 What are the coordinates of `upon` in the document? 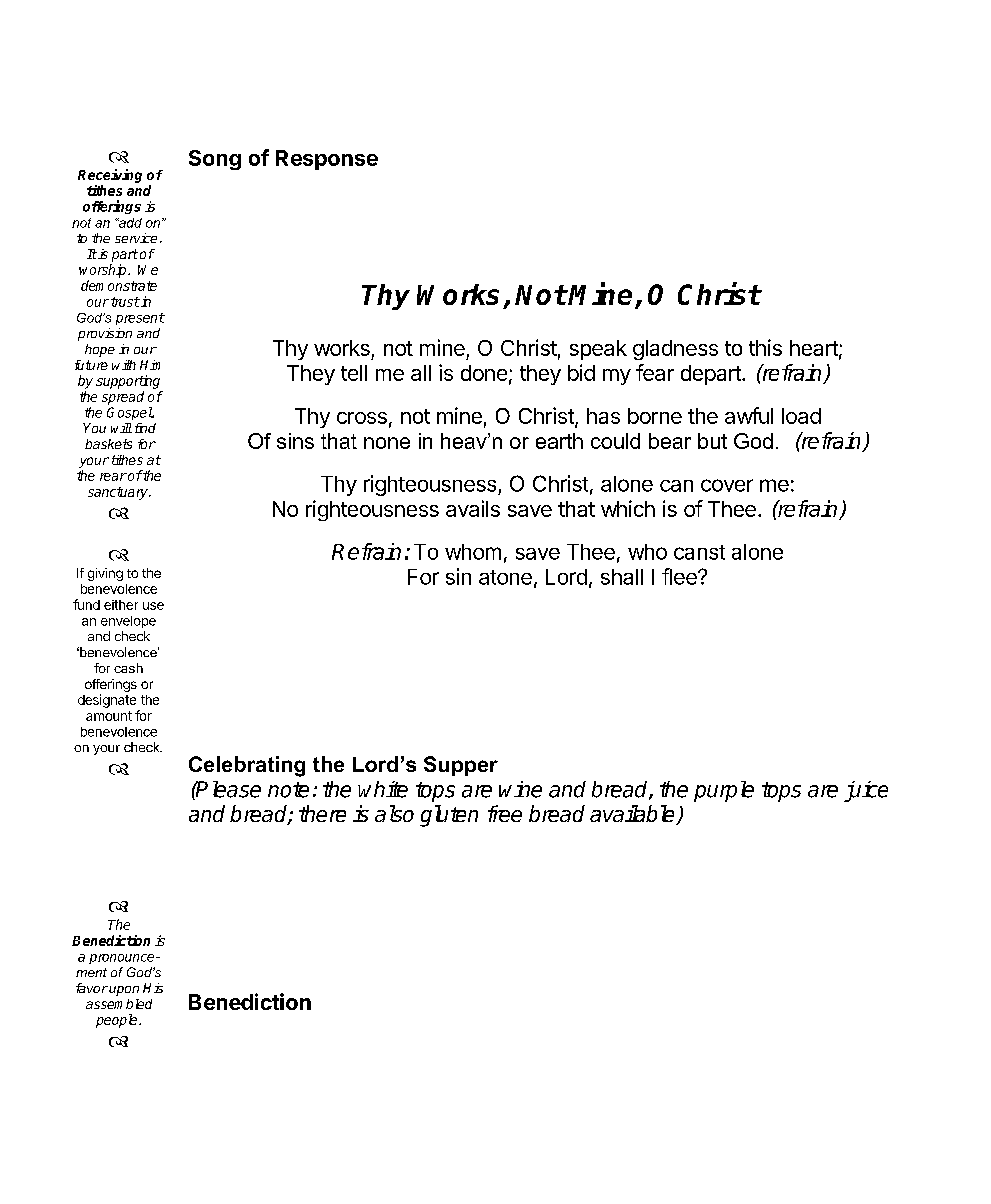 It's located at (124, 991).
